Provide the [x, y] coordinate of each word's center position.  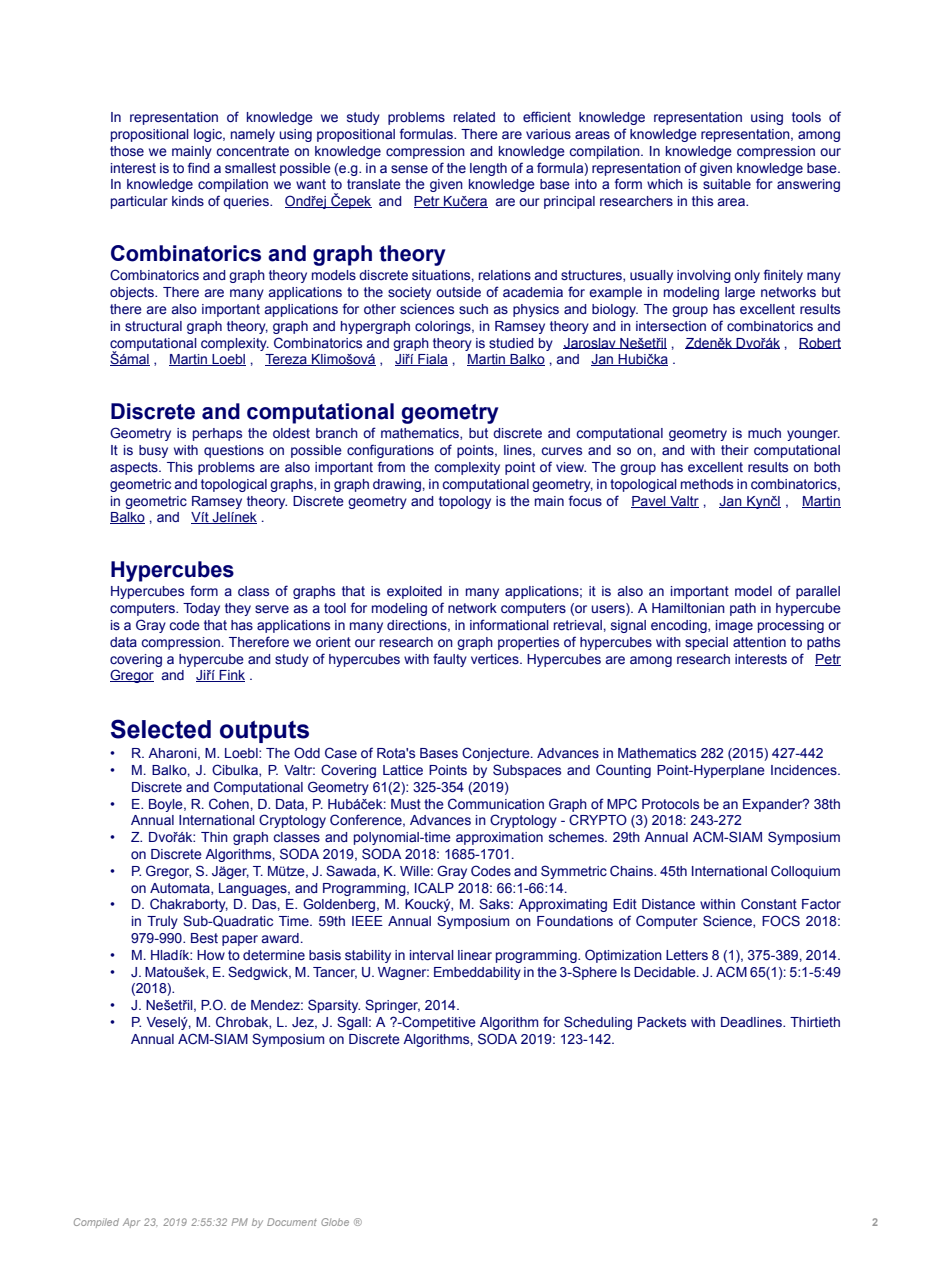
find [198, 167]
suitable [727, 184]
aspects [135, 468]
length [488, 169]
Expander [774, 805]
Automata [181, 889]
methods [707, 484]
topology [465, 502]
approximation [499, 838]
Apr [131, 1223]
